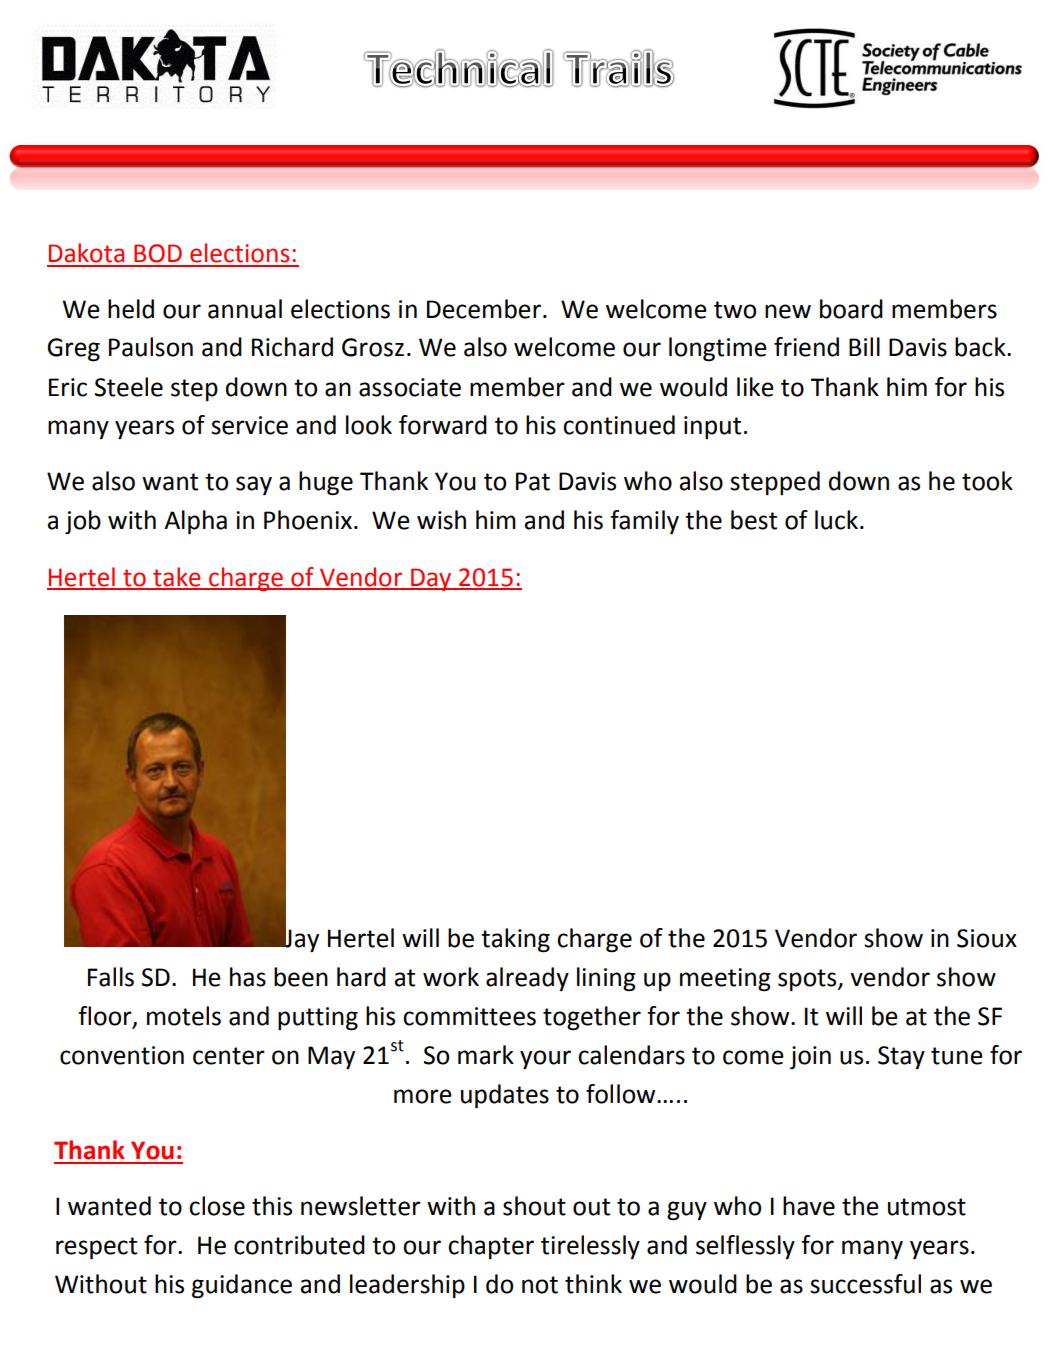 This screenshot has width=1059, height=1370. I want to click on Pat, so click(533, 481).
